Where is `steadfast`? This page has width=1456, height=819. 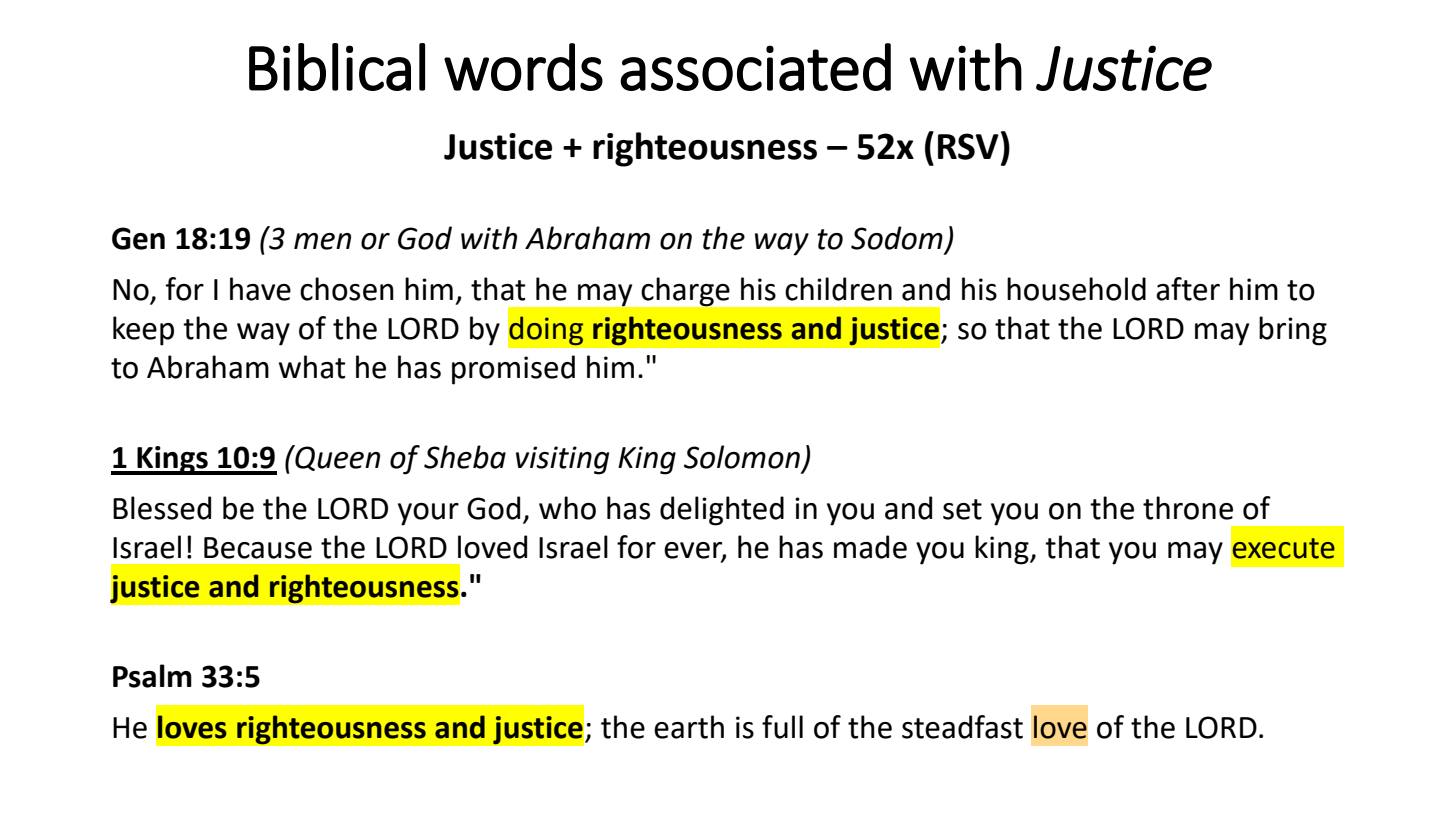 steadfast is located at coordinates (962, 727).
